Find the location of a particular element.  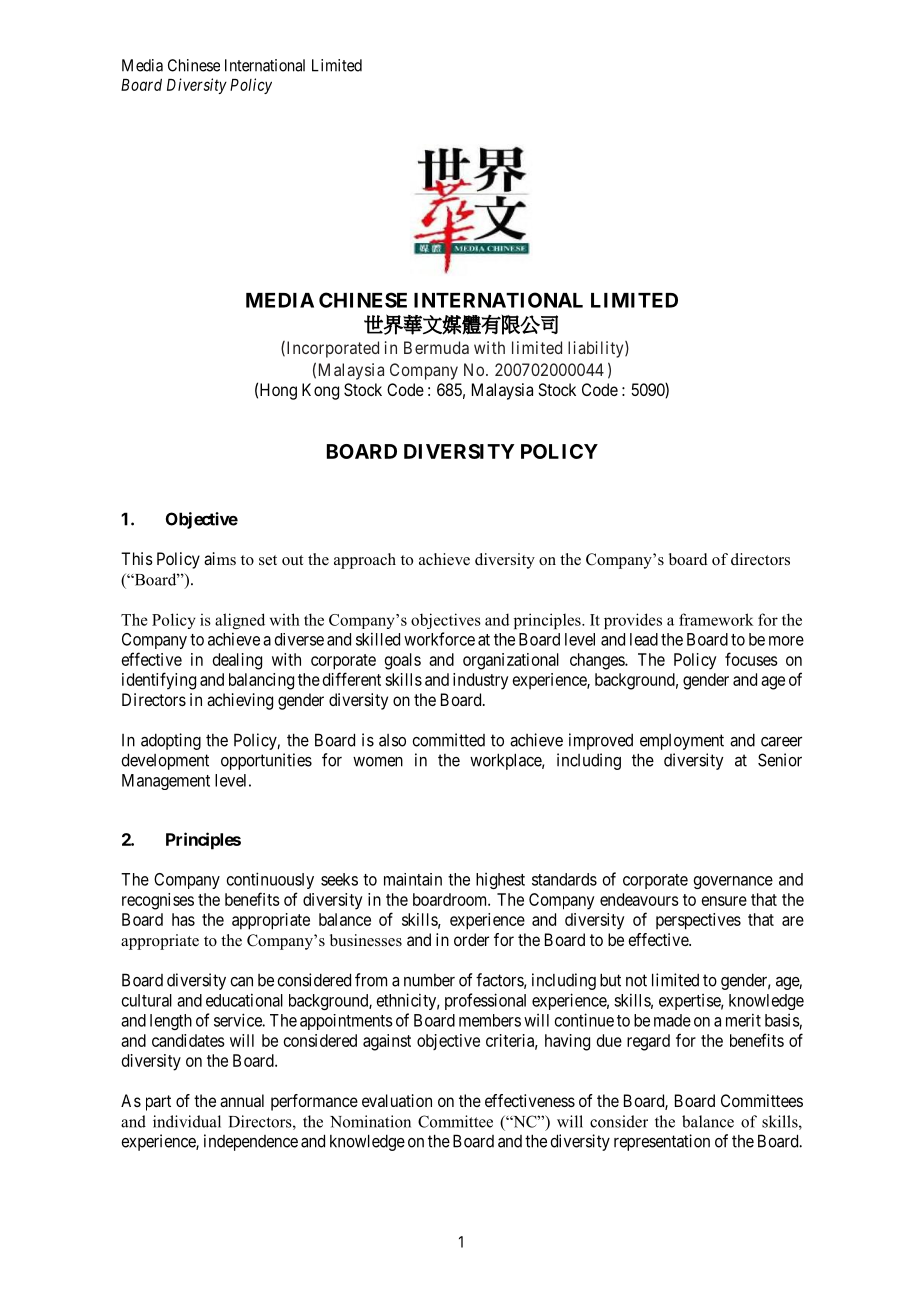

individual is located at coordinates (187, 1121).
